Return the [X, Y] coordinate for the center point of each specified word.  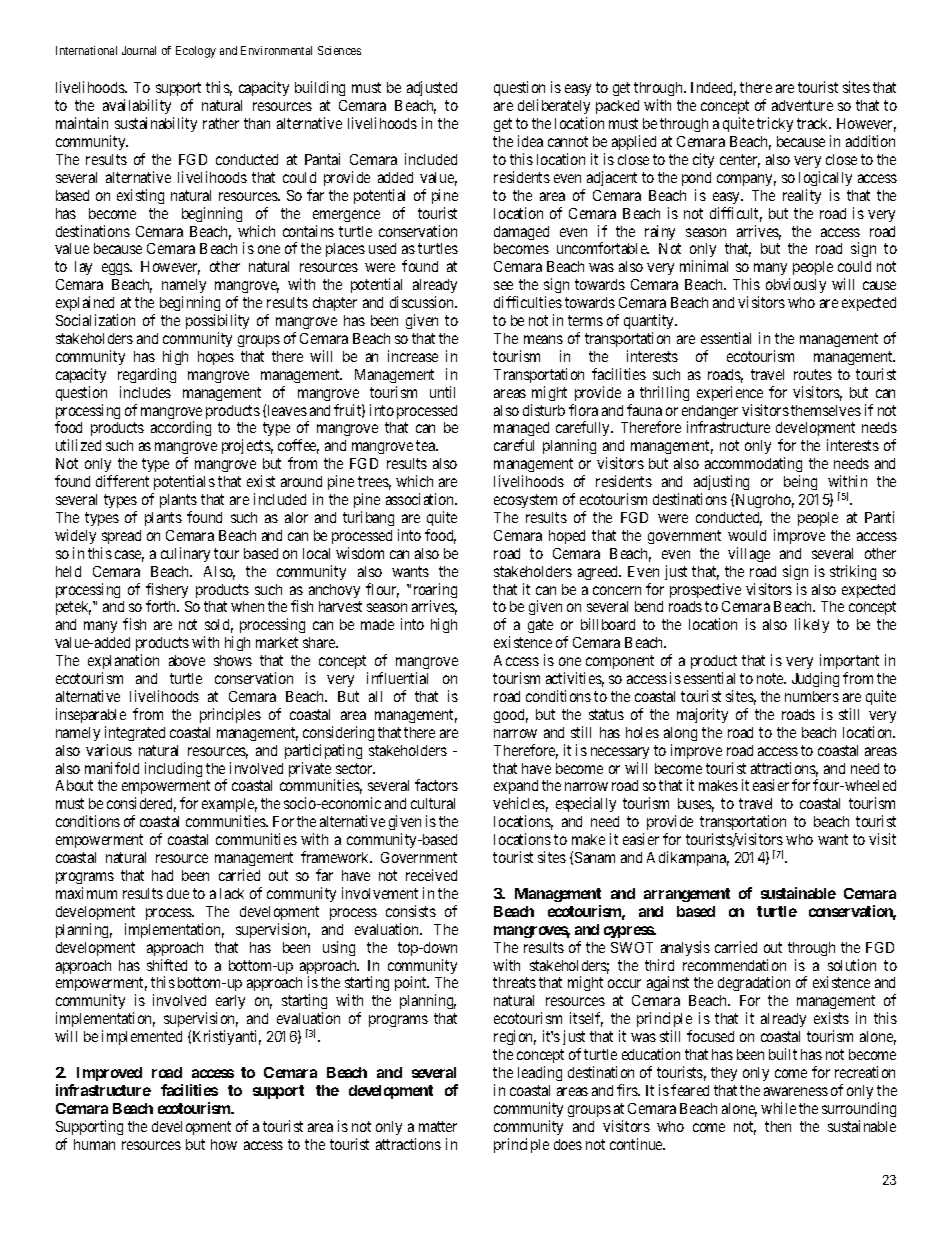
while [778, 1108]
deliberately [554, 106]
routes [813, 374]
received [431, 875]
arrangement [687, 895]
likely [812, 625]
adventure [802, 105]
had [162, 875]
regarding [147, 375]
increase [413, 356]
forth [162, 606]
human [94, 1144]
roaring [435, 592]
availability [137, 106]
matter [438, 1126]
